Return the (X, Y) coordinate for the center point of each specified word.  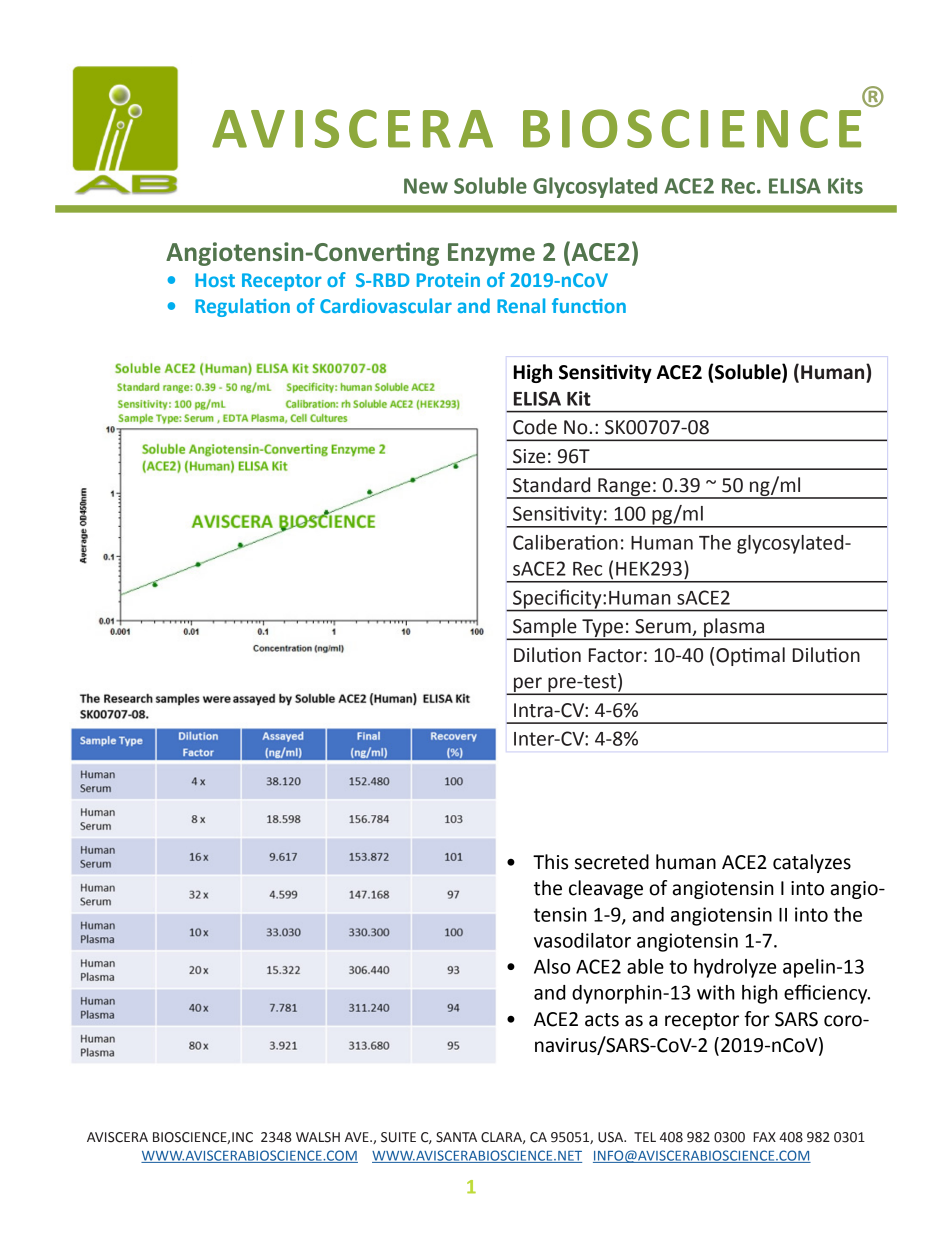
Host (215, 280)
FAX (765, 1137)
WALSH (318, 1137)
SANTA (456, 1137)
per (528, 685)
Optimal (750, 656)
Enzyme (491, 254)
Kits (845, 186)
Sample (545, 628)
